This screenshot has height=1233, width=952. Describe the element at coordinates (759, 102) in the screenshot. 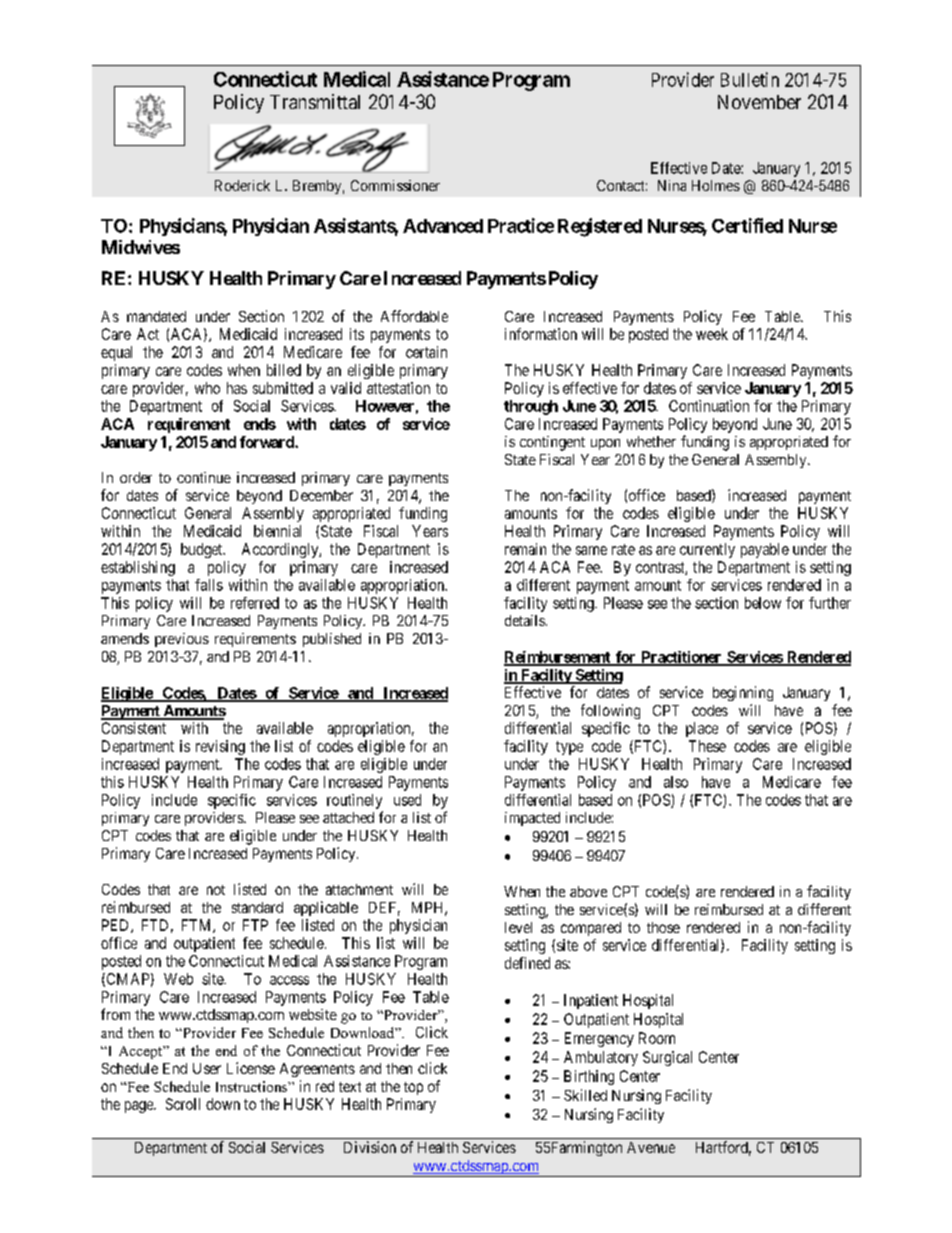

I see `November` at that location.
